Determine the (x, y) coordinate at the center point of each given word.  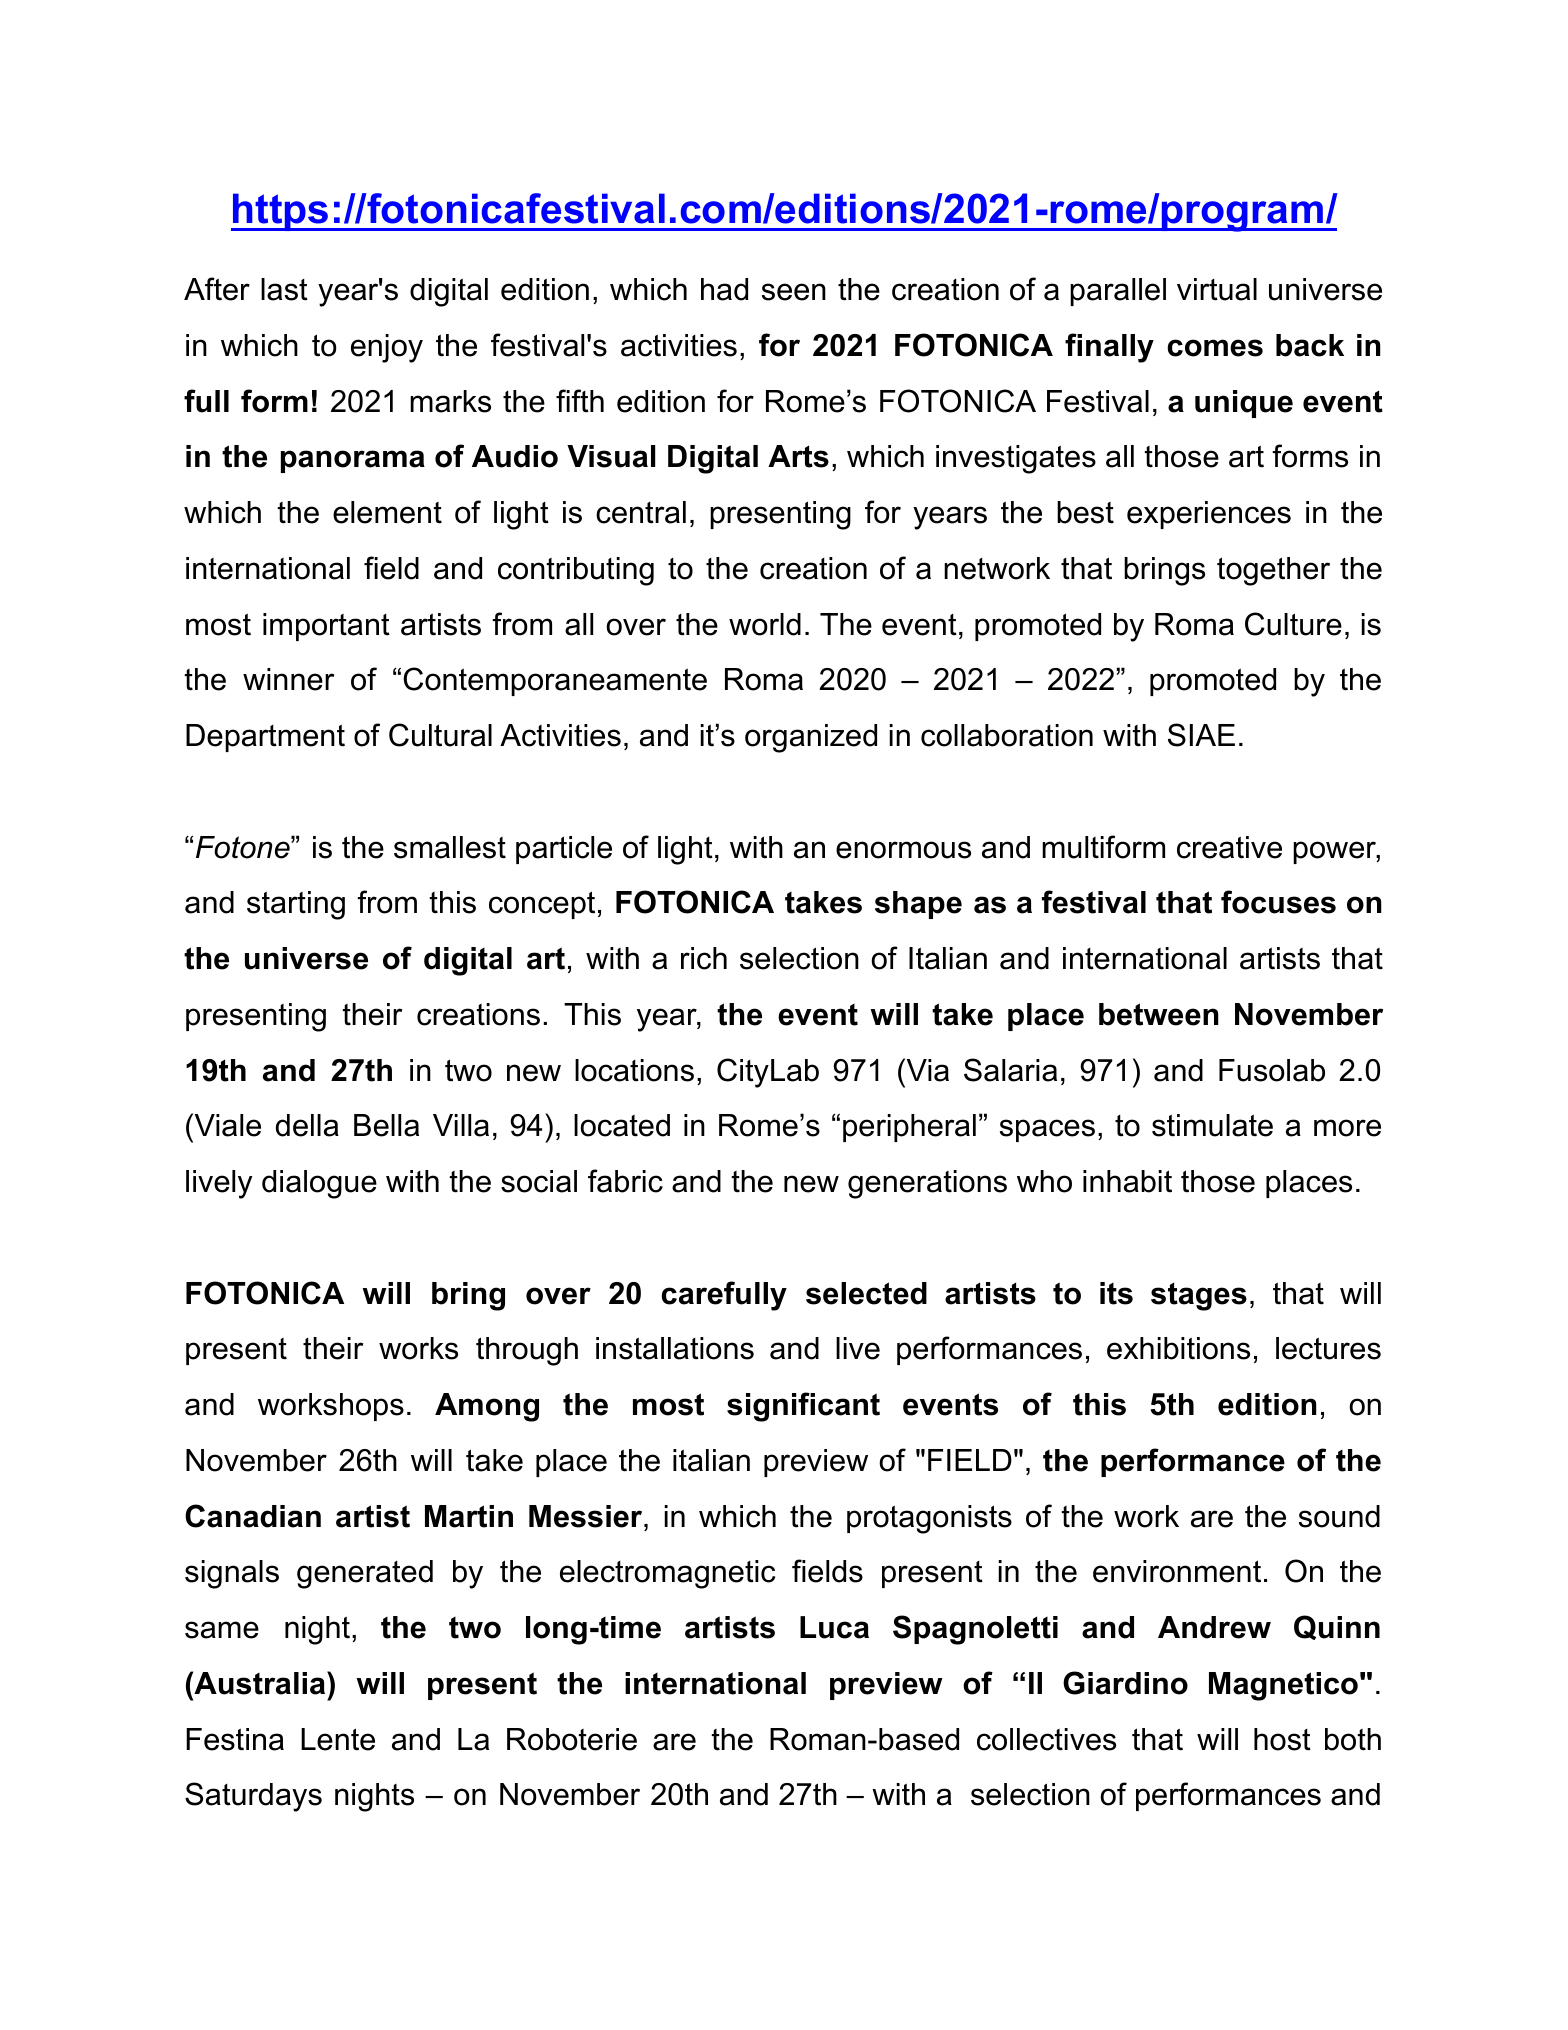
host (1282, 1739)
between (1159, 1014)
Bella (386, 1125)
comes (1215, 348)
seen (794, 292)
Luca (834, 1627)
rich (704, 958)
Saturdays (253, 1797)
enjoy (387, 348)
